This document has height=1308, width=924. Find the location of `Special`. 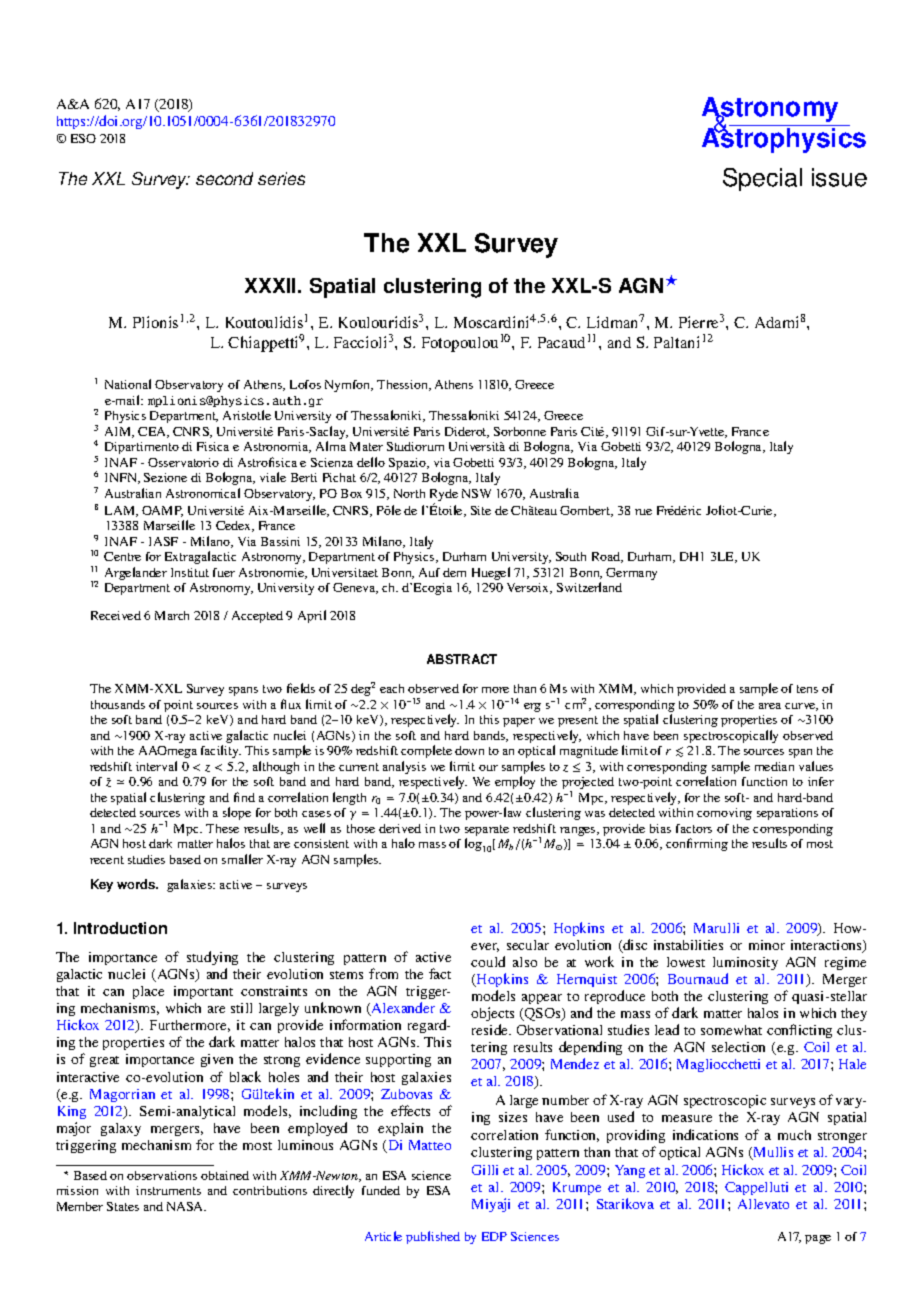

Special is located at coordinates (762, 179).
